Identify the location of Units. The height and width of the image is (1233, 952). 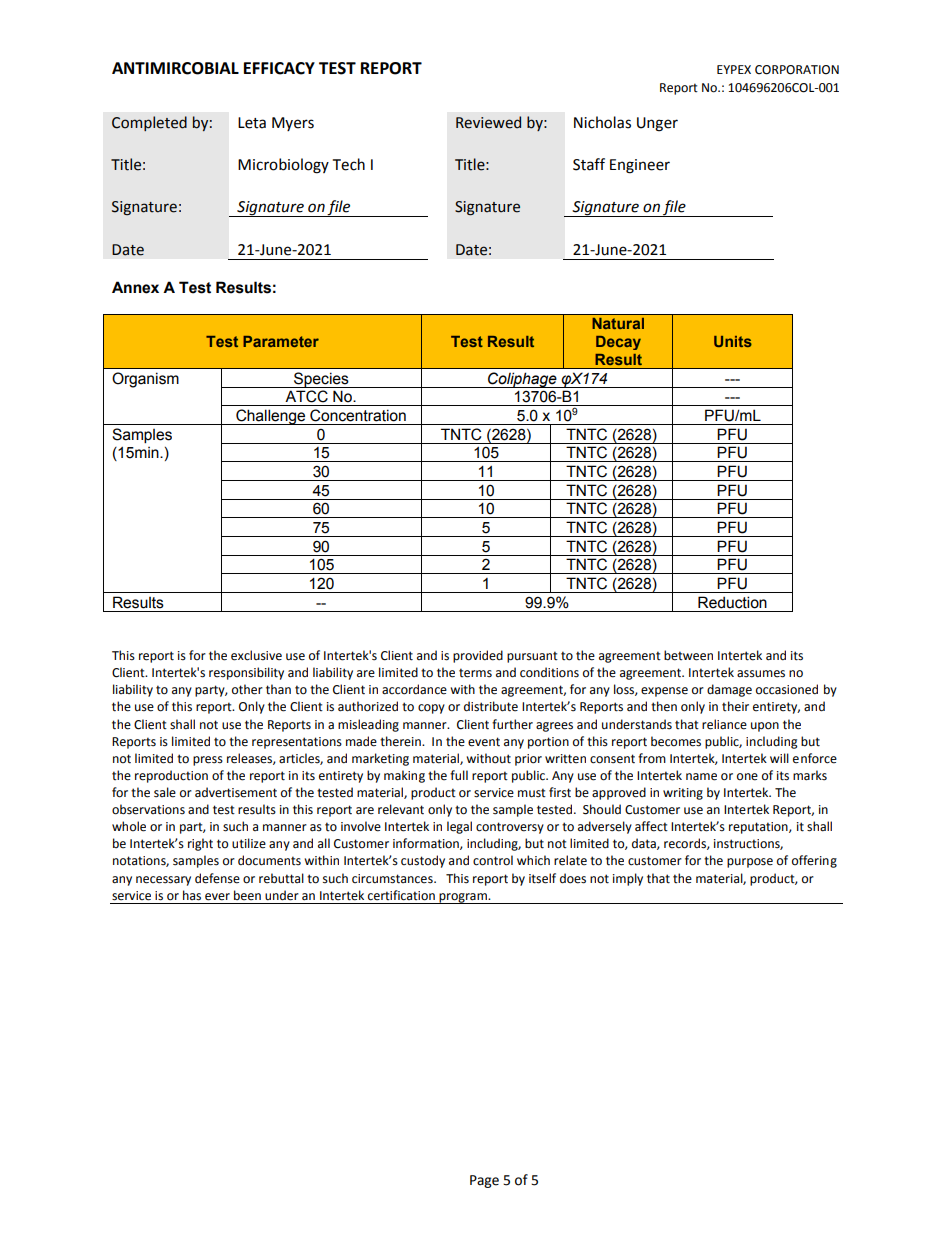
(733, 341).
